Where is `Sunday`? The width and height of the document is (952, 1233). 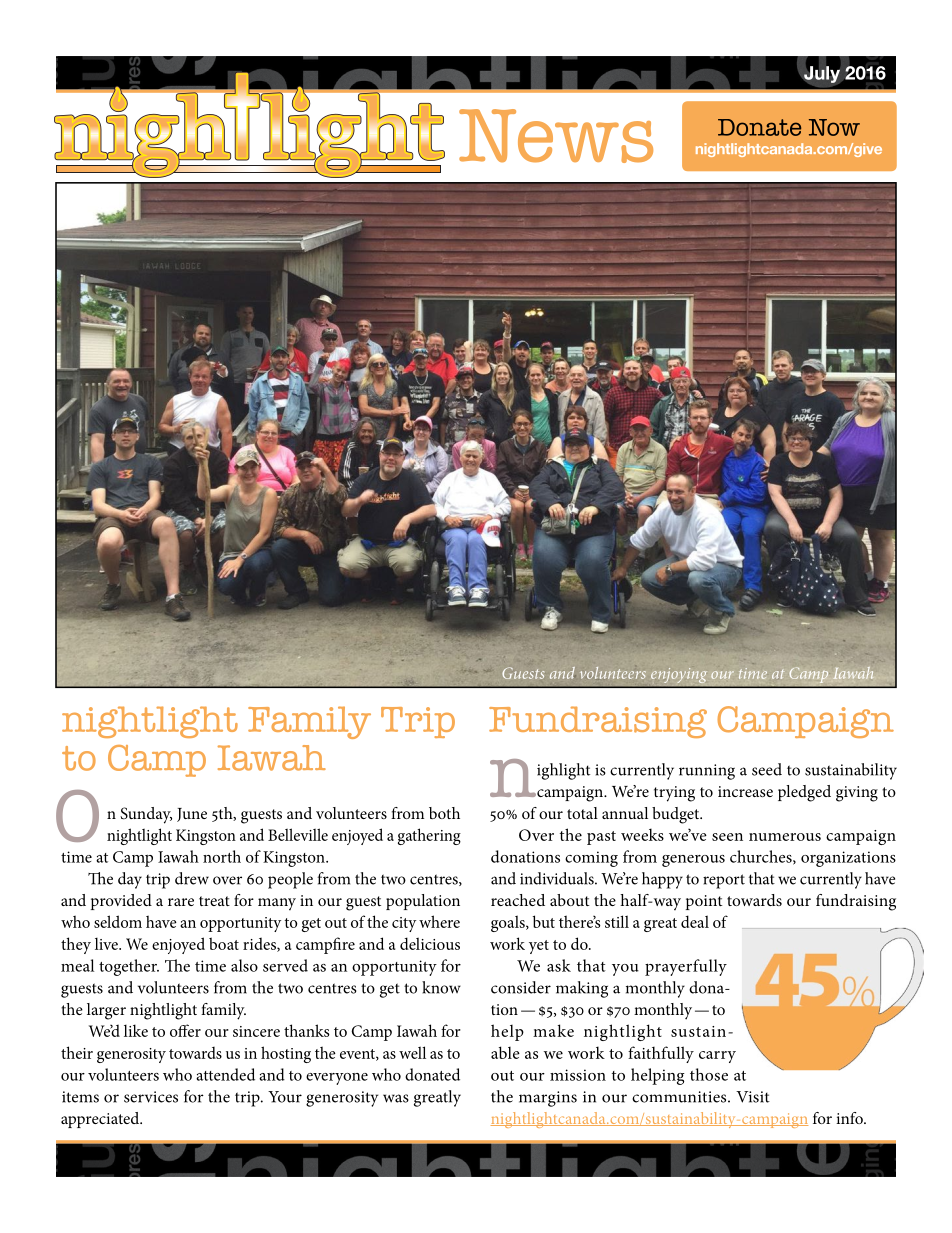
Sunday is located at coordinates (146, 815).
